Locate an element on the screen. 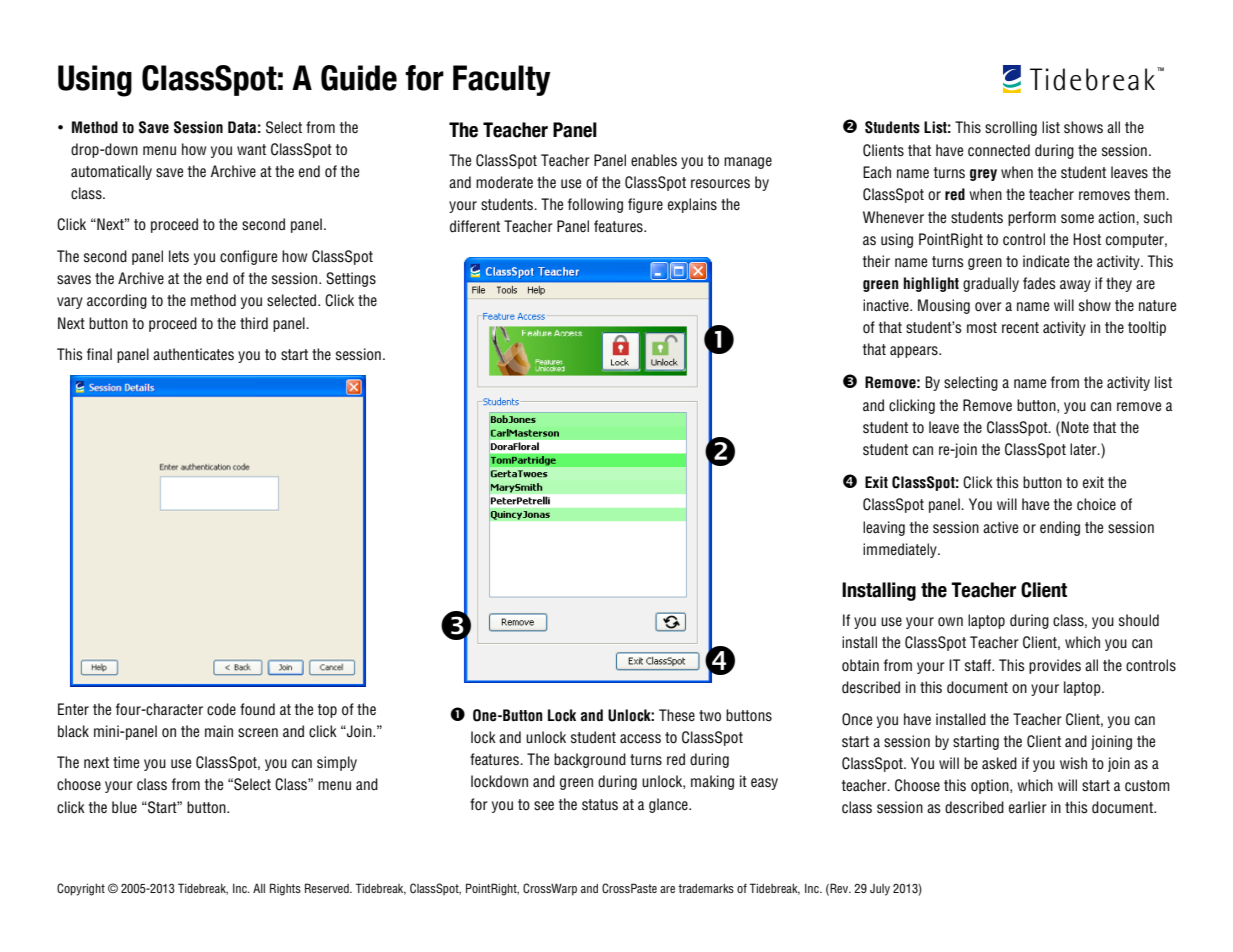 Image resolution: width=1233 pixels, height=952 pixels. authenticates is located at coordinates (193, 354).
